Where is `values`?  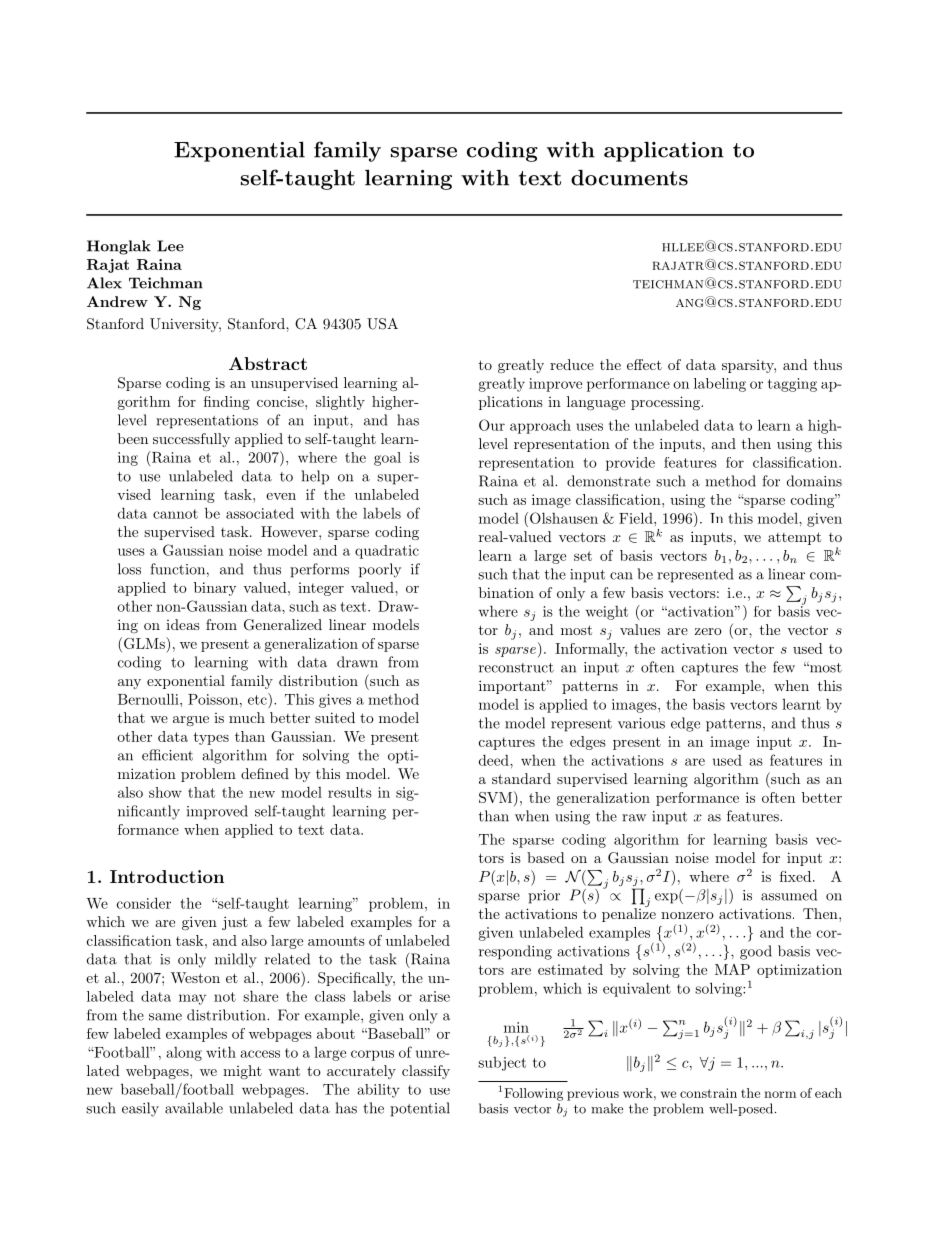
values is located at coordinates (640, 629).
